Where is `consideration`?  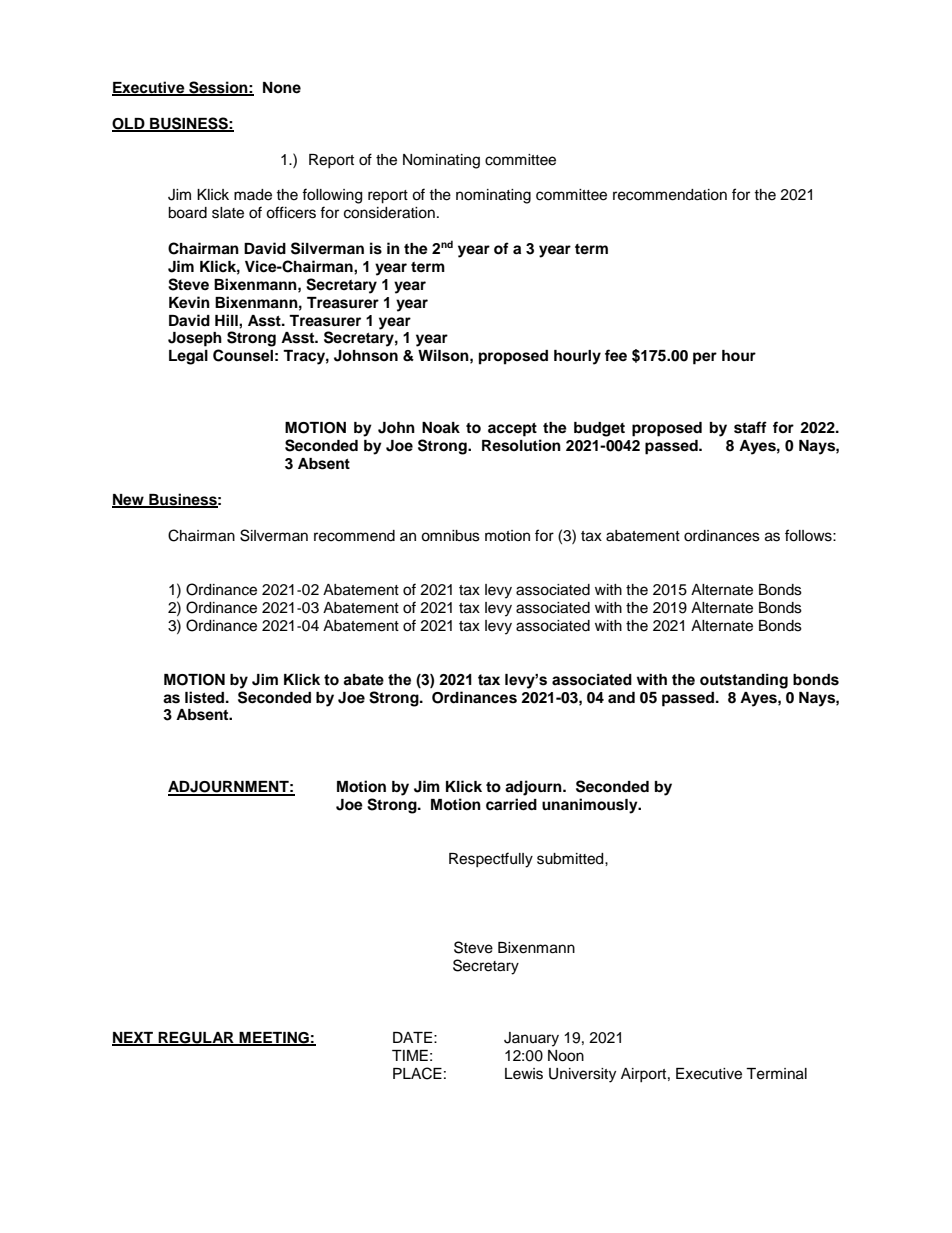 consideration is located at coordinates (389, 213).
